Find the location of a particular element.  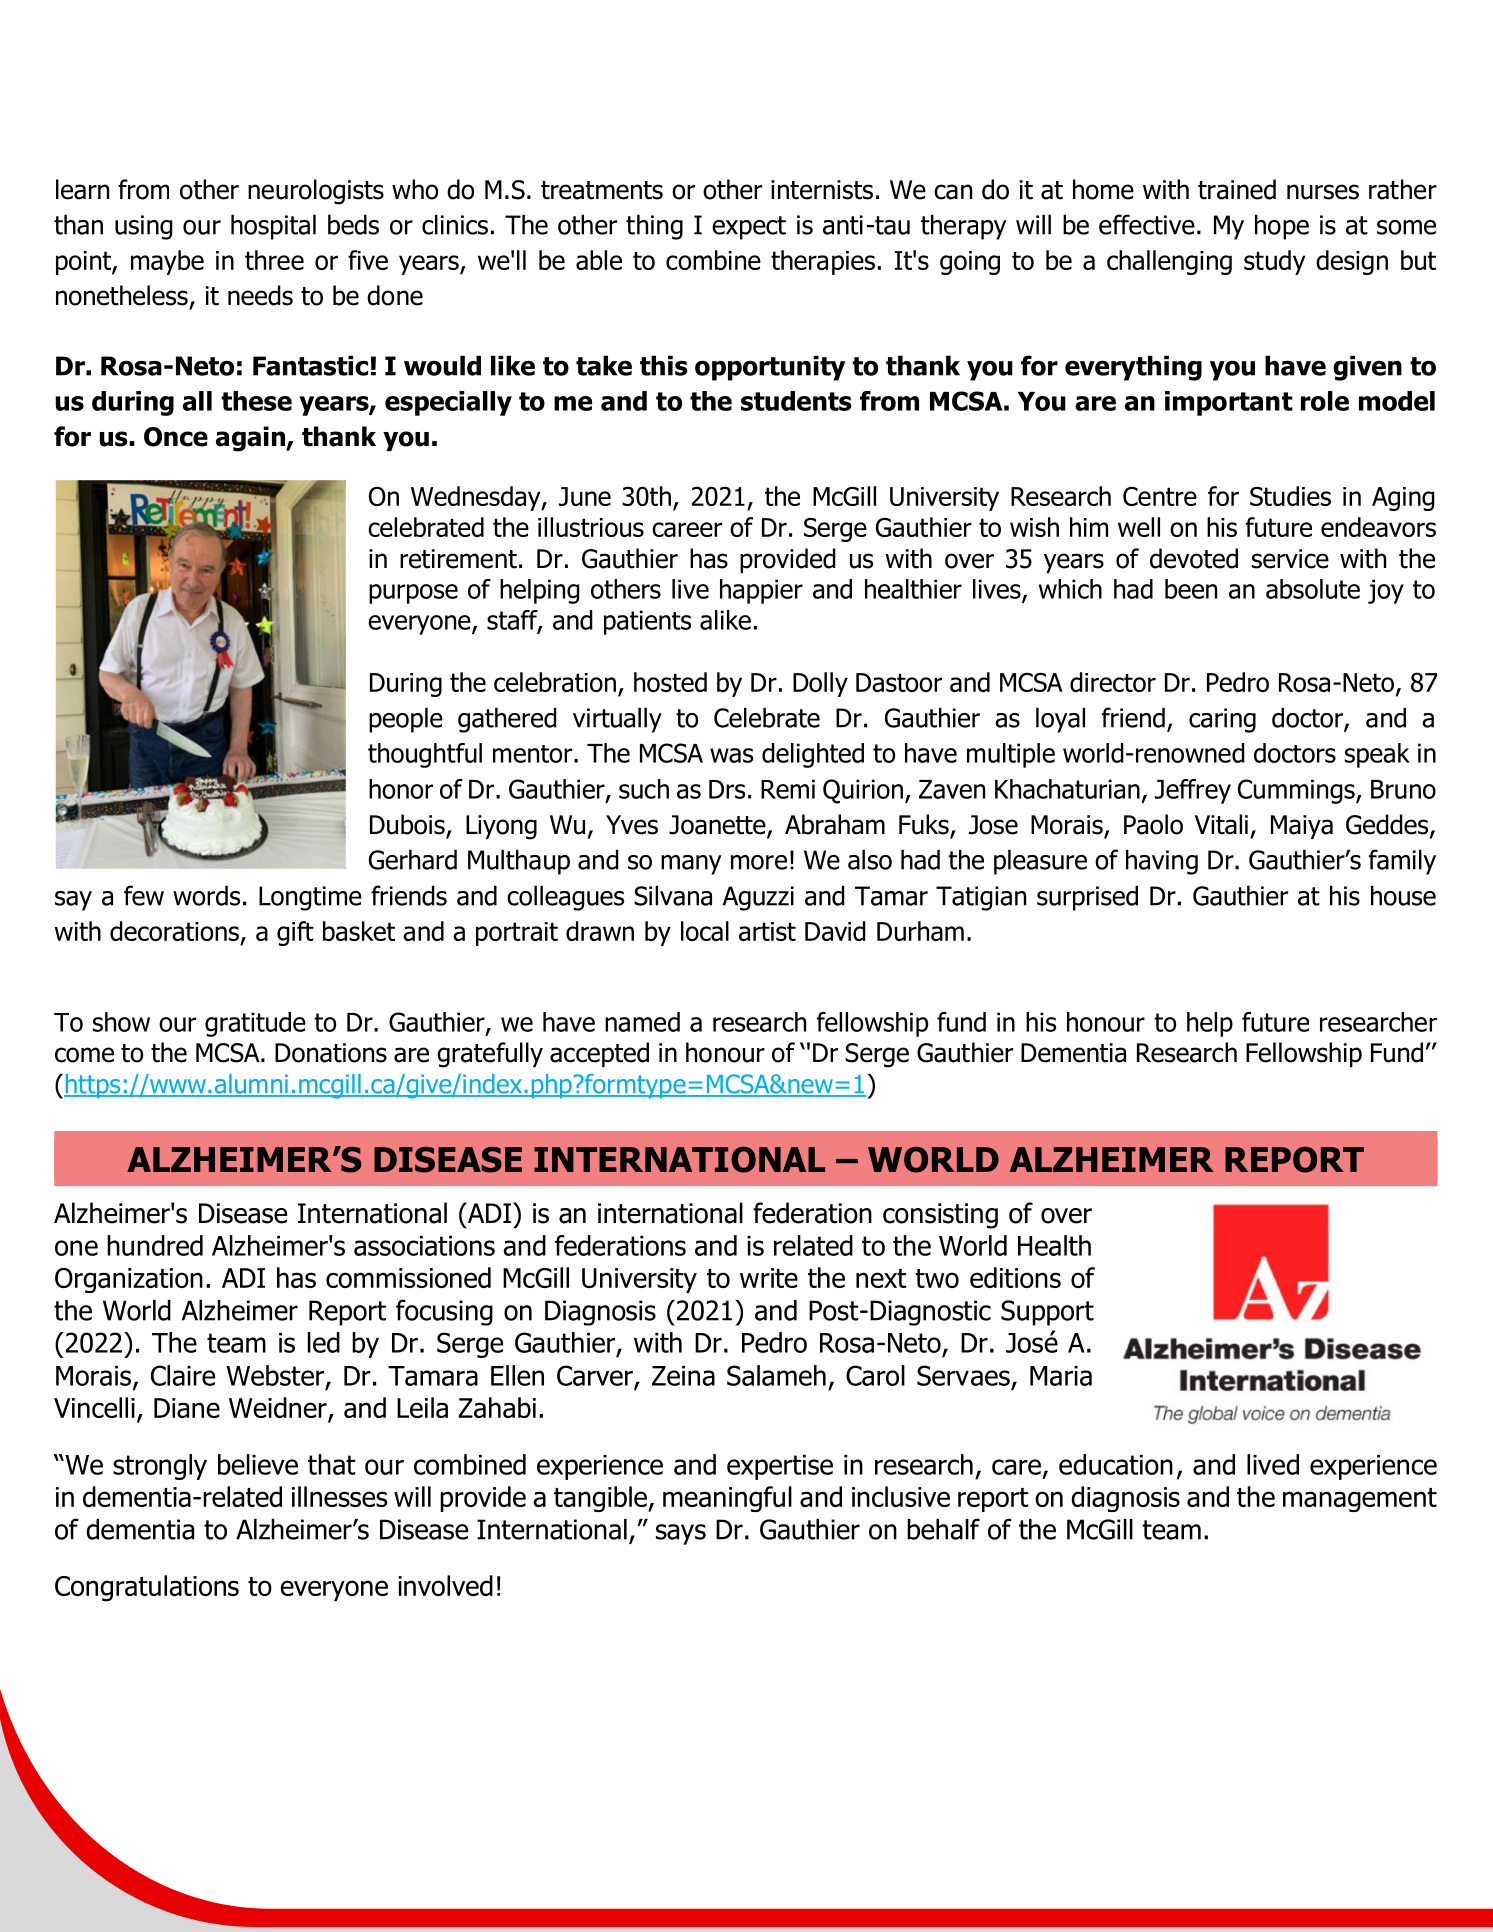

expect is located at coordinates (749, 228).
